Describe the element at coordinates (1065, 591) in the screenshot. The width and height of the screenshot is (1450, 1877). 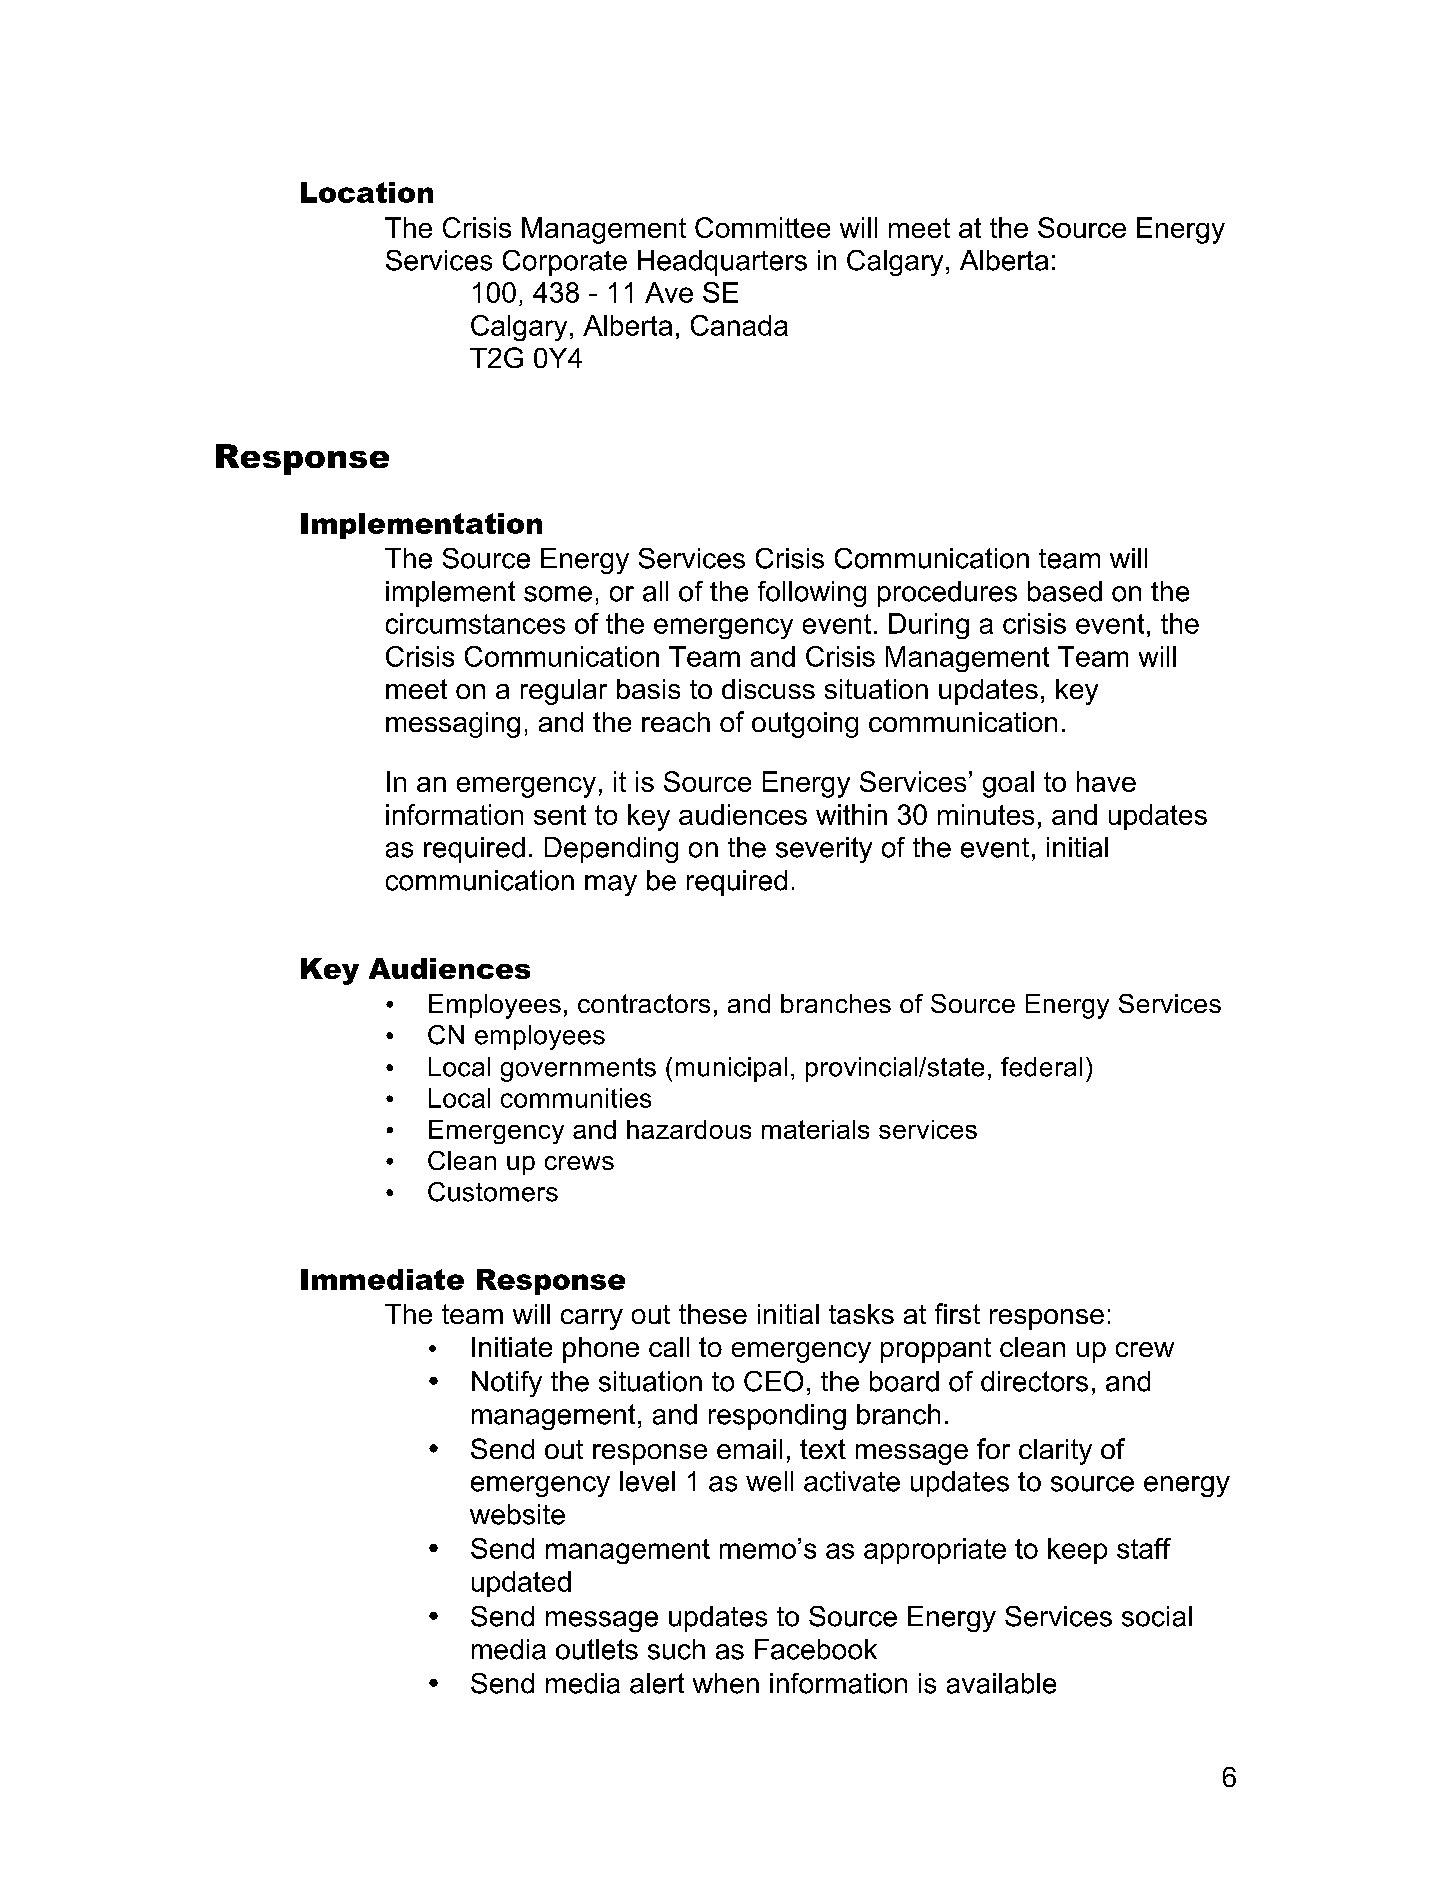
I see `based` at that location.
